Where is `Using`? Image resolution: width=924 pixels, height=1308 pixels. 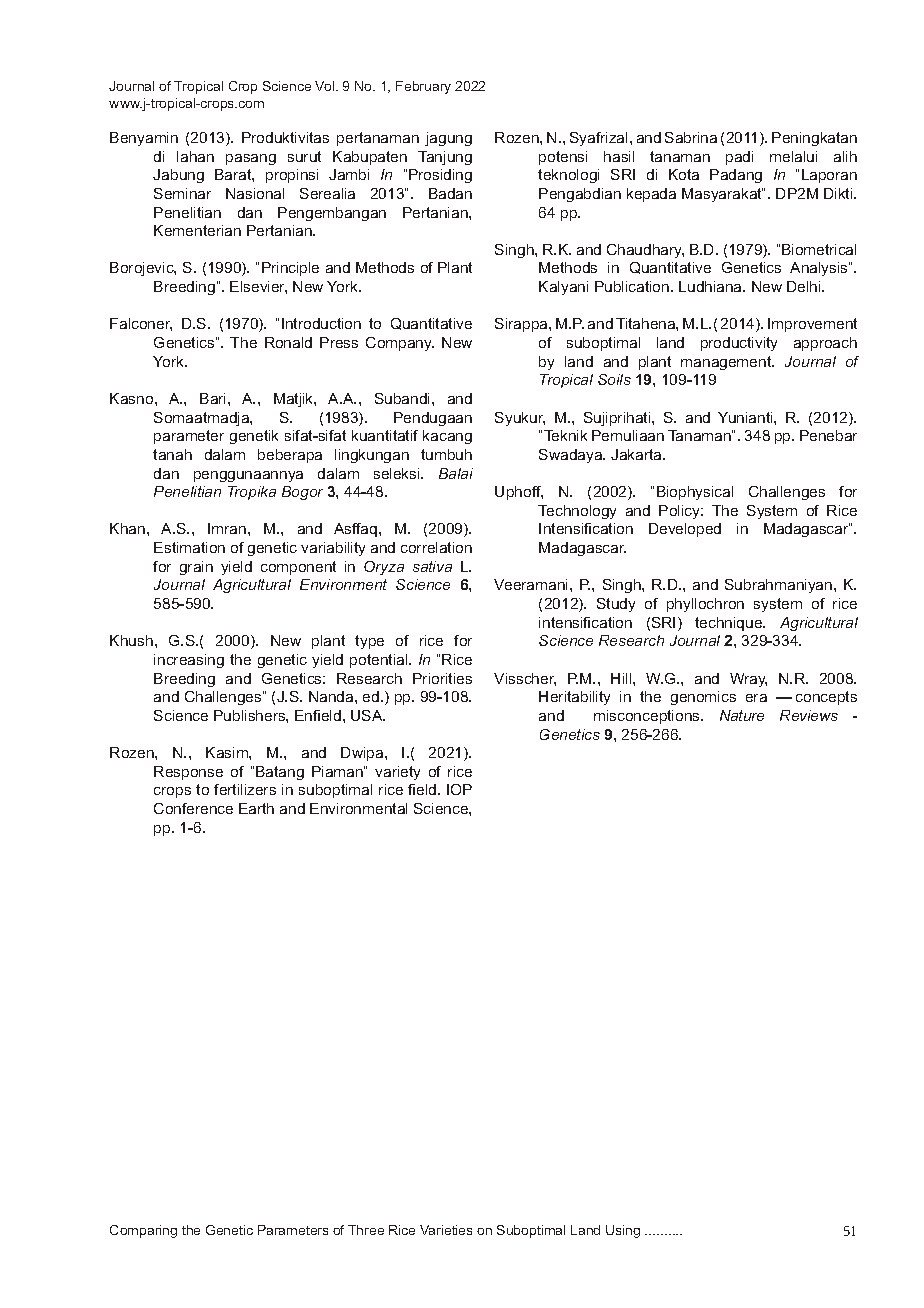
Using is located at coordinates (623, 1231).
